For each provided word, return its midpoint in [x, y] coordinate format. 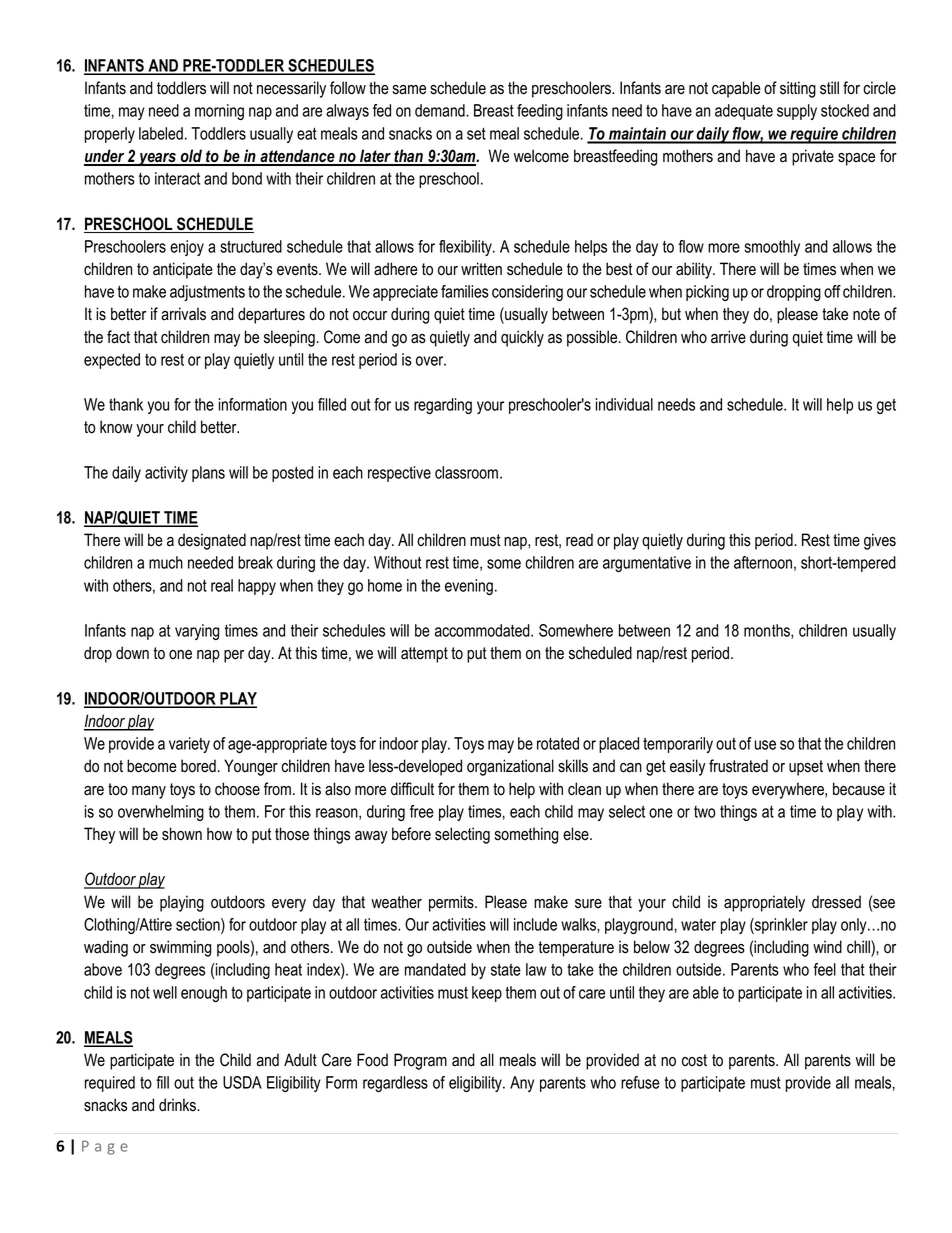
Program [420, 1061]
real [222, 585]
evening [469, 587]
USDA [242, 1082]
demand [441, 110]
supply [797, 112]
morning [219, 112]
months [768, 631]
